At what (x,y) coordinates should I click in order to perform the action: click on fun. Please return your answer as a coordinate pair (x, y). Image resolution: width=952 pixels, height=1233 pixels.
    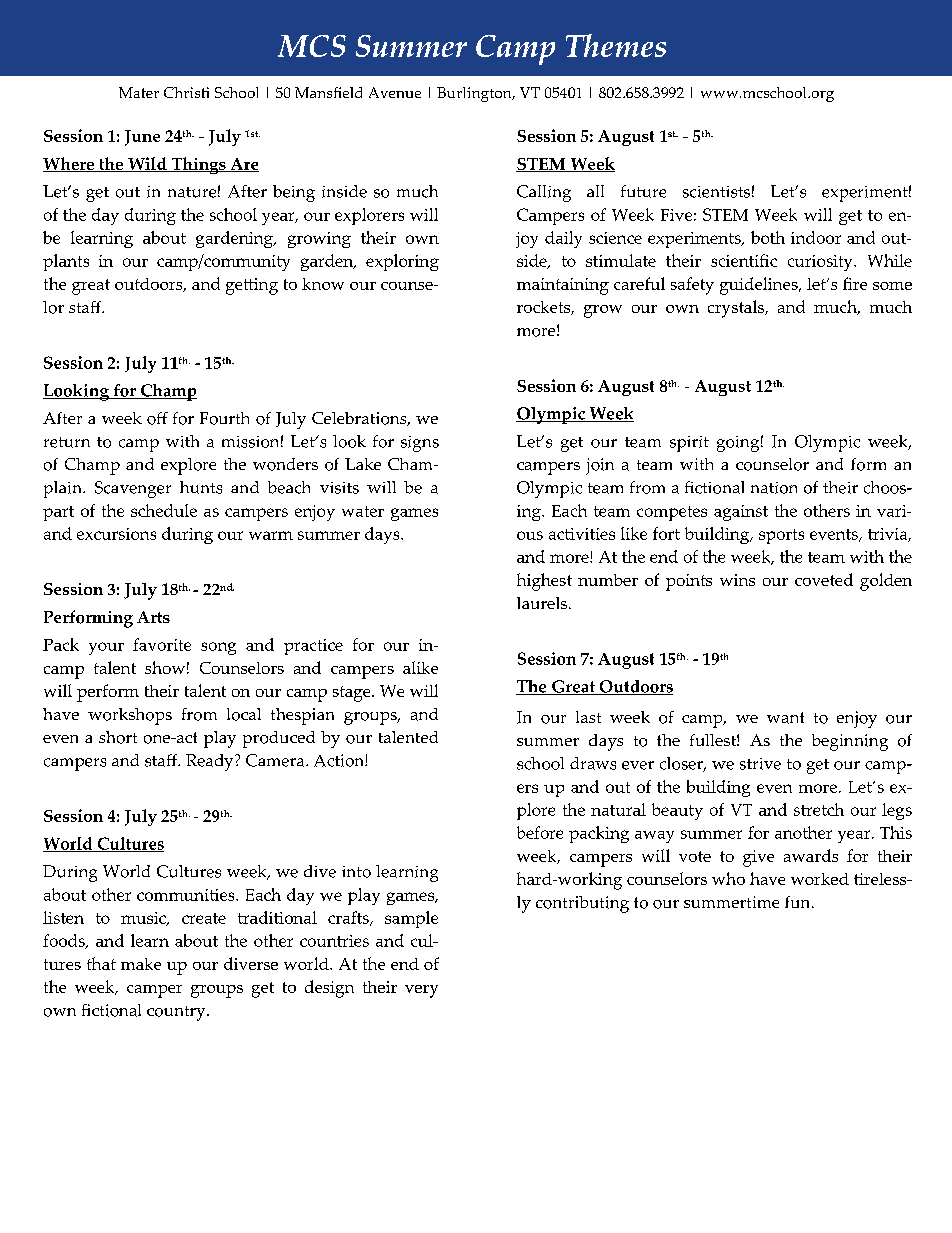
    Looking at the image, I should click on (799, 902).
